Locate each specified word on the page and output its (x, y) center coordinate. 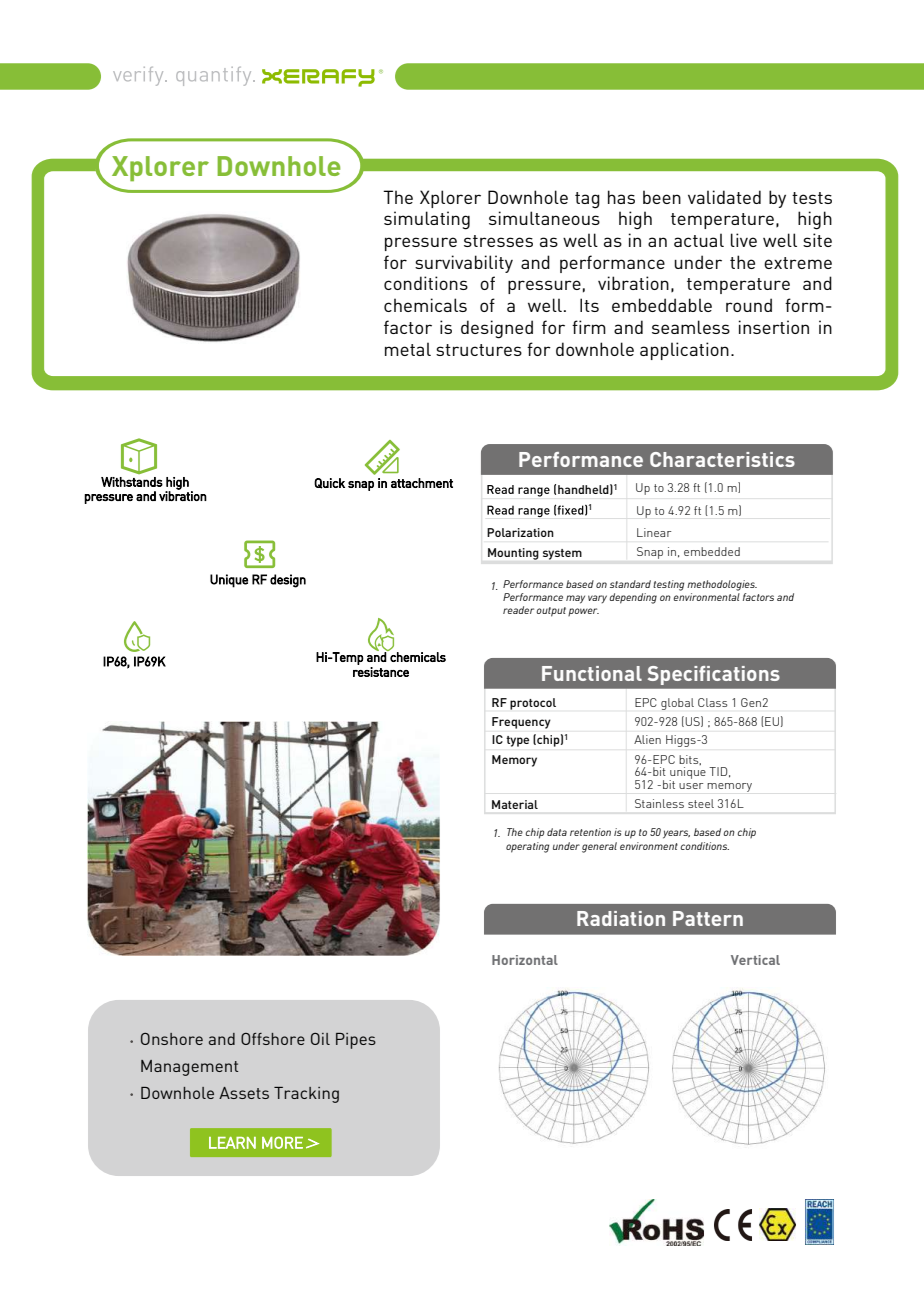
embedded (712, 551)
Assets (244, 1093)
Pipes (356, 1041)
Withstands (132, 482)
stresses (498, 241)
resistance (381, 672)
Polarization (520, 532)
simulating (427, 220)
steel (701, 803)
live (744, 240)
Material (515, 804)
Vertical (755, 960)
